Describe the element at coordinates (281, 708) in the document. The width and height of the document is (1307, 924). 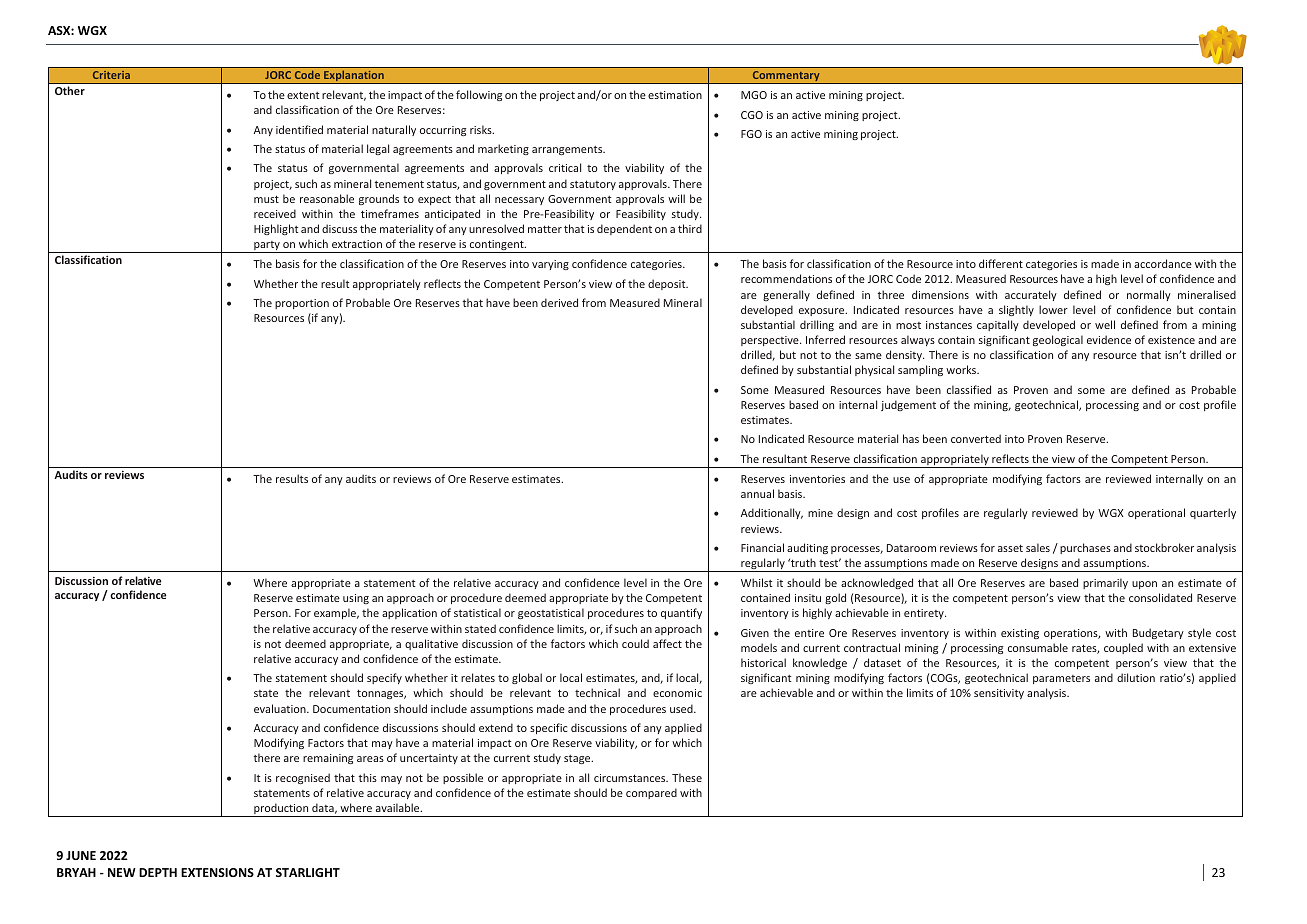
I see `evaluation` at that location.
